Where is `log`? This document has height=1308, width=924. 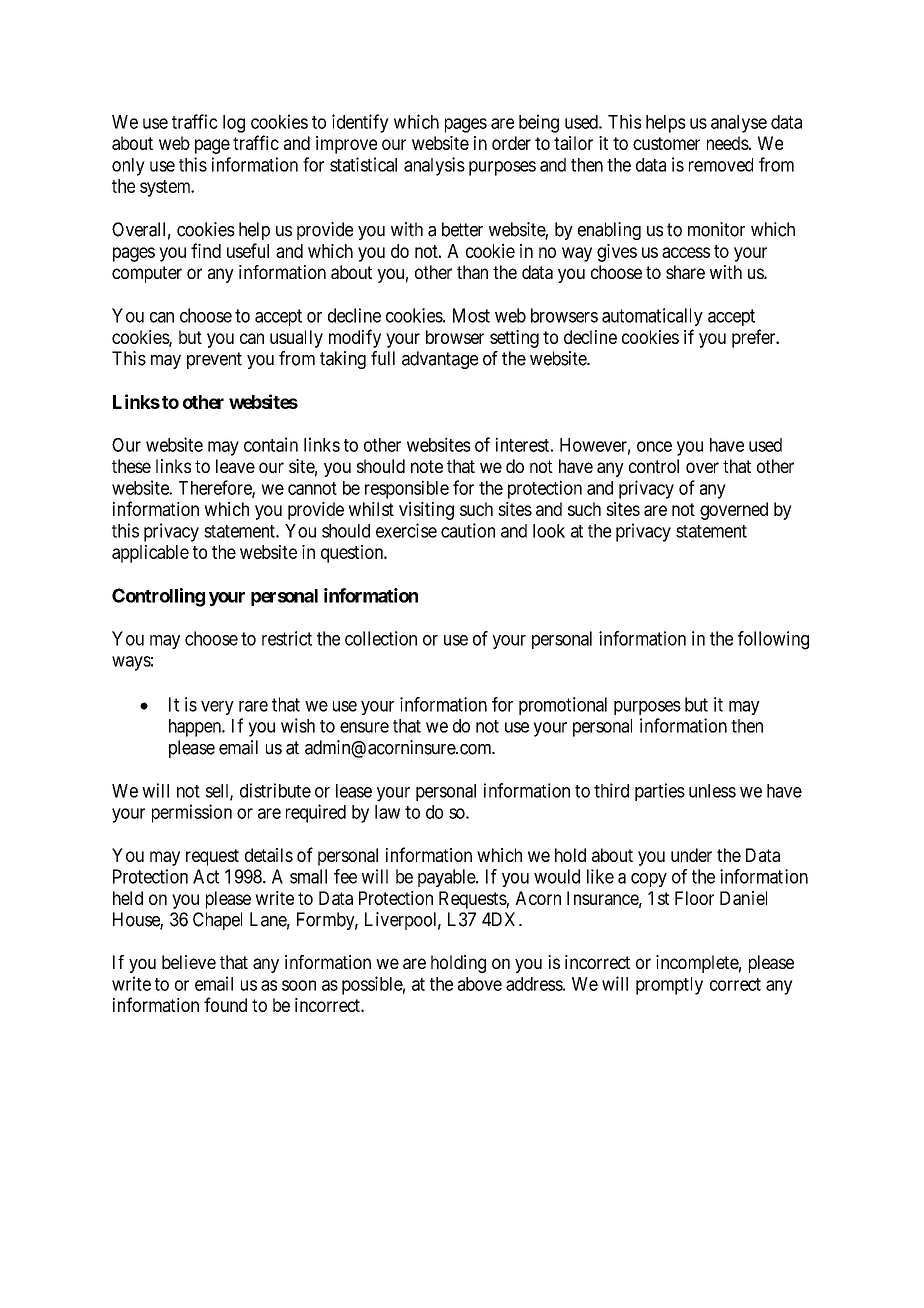
log is located at coordinates (234, 124).
